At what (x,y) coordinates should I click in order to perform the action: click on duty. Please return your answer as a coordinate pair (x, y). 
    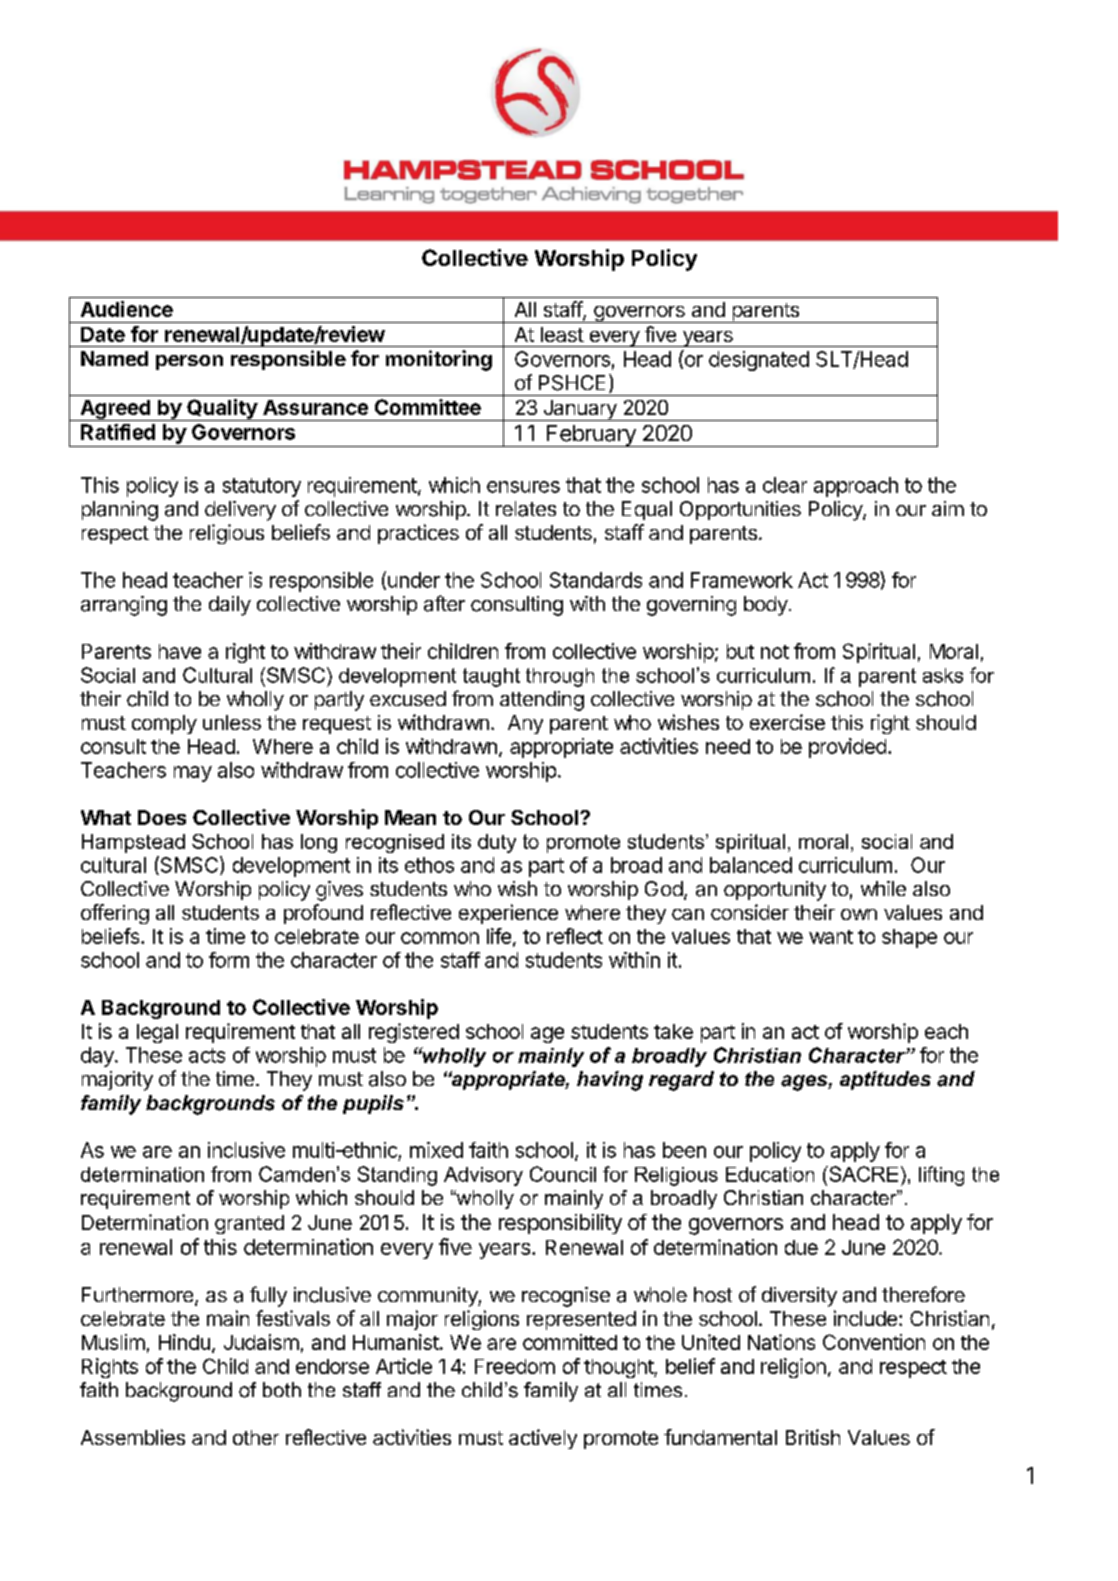
    Looking at the image, I should click on (497, 843).
